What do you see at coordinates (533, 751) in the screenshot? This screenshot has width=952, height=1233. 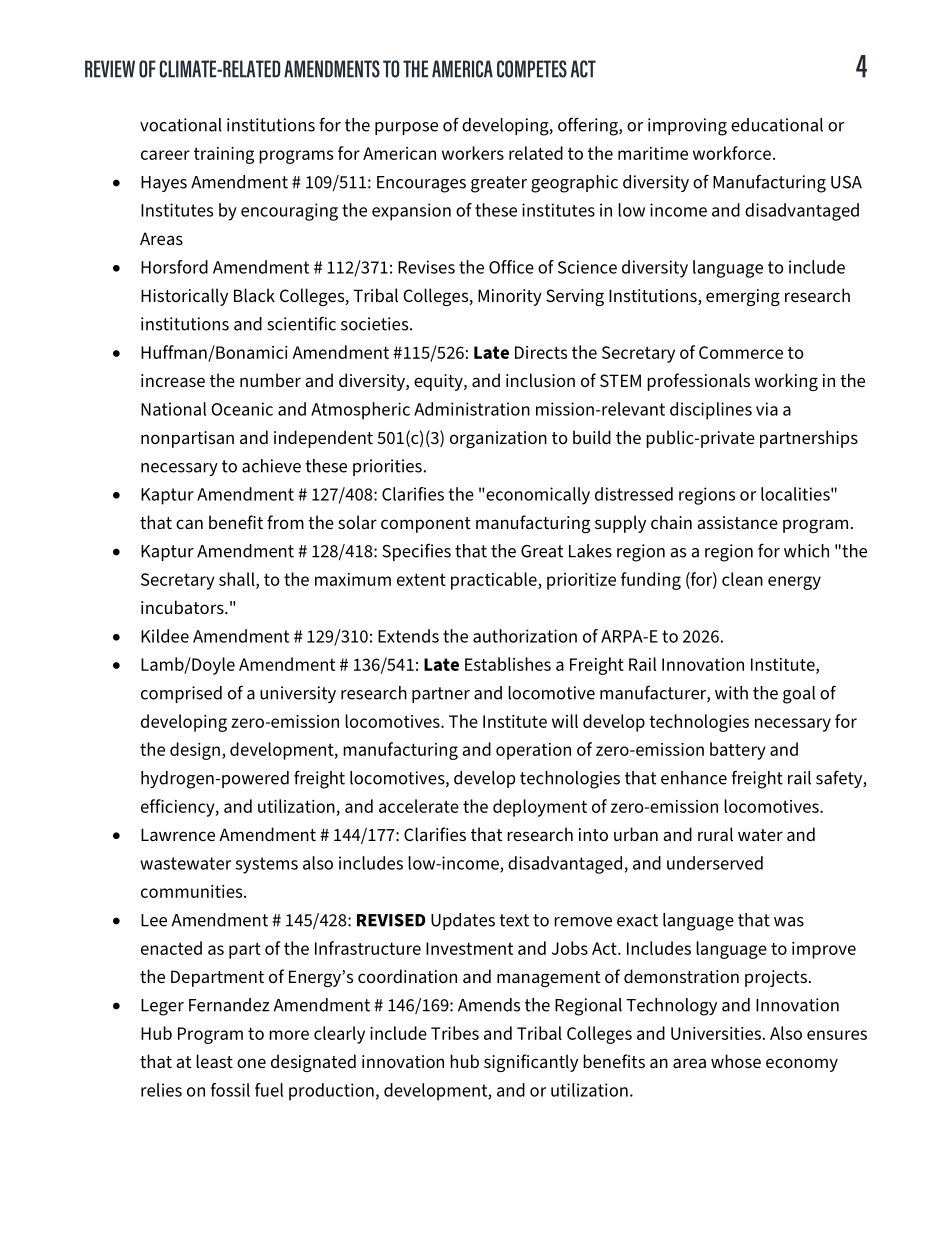 I see `operation` at bounding box center [533, 751].
